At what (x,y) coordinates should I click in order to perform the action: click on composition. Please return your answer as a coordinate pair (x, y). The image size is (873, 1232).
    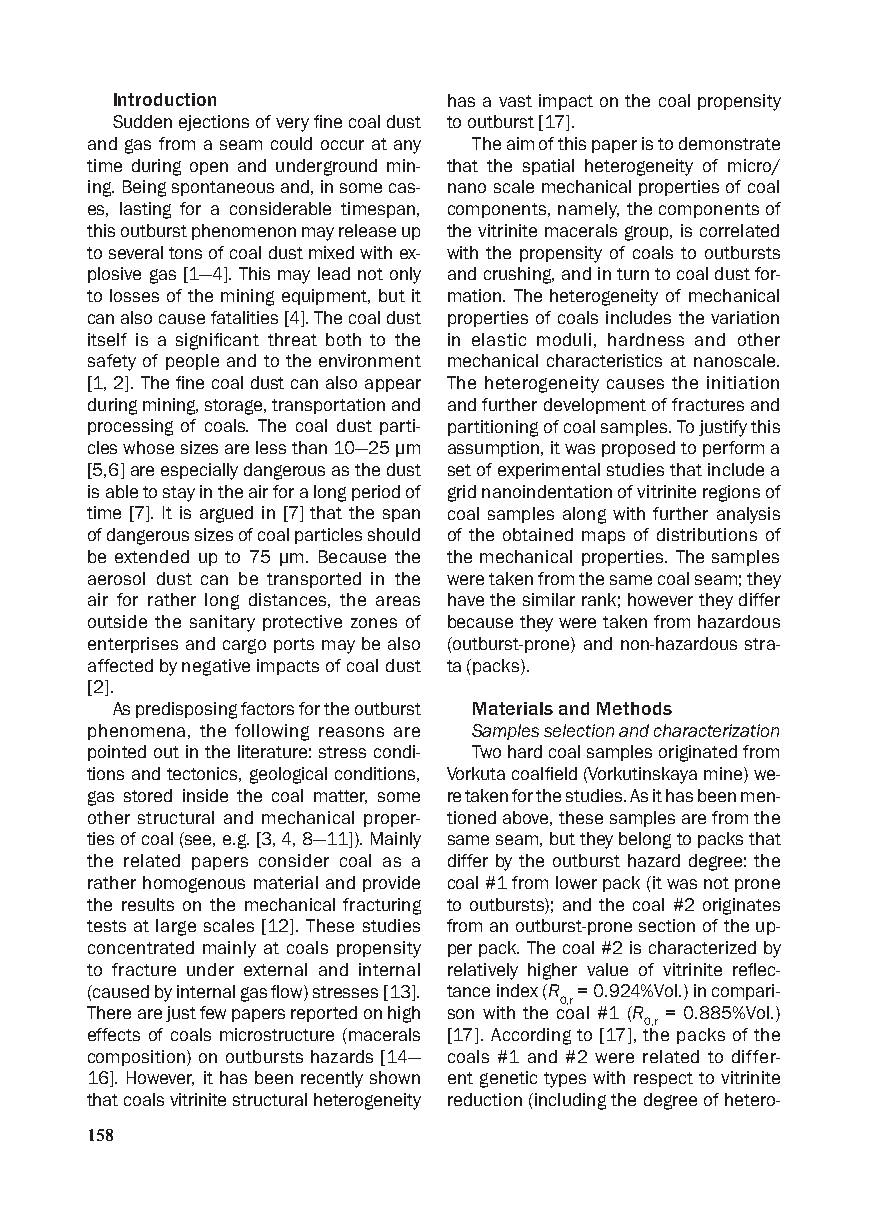
    Looking at the image, I should click on (138, 1058).
